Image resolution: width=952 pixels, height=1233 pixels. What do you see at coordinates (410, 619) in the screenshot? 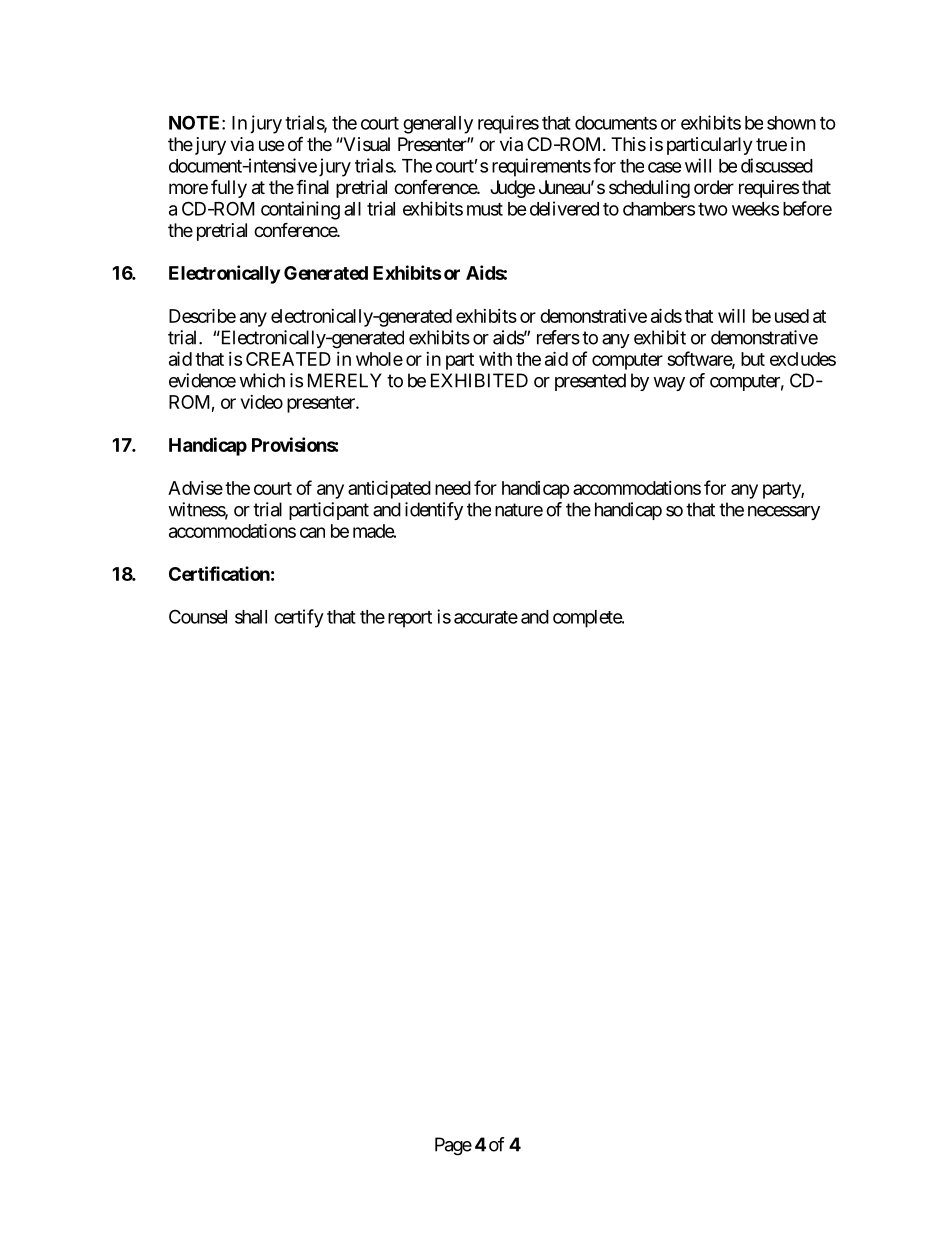
I see `report` at bounding box center [410, 619].
